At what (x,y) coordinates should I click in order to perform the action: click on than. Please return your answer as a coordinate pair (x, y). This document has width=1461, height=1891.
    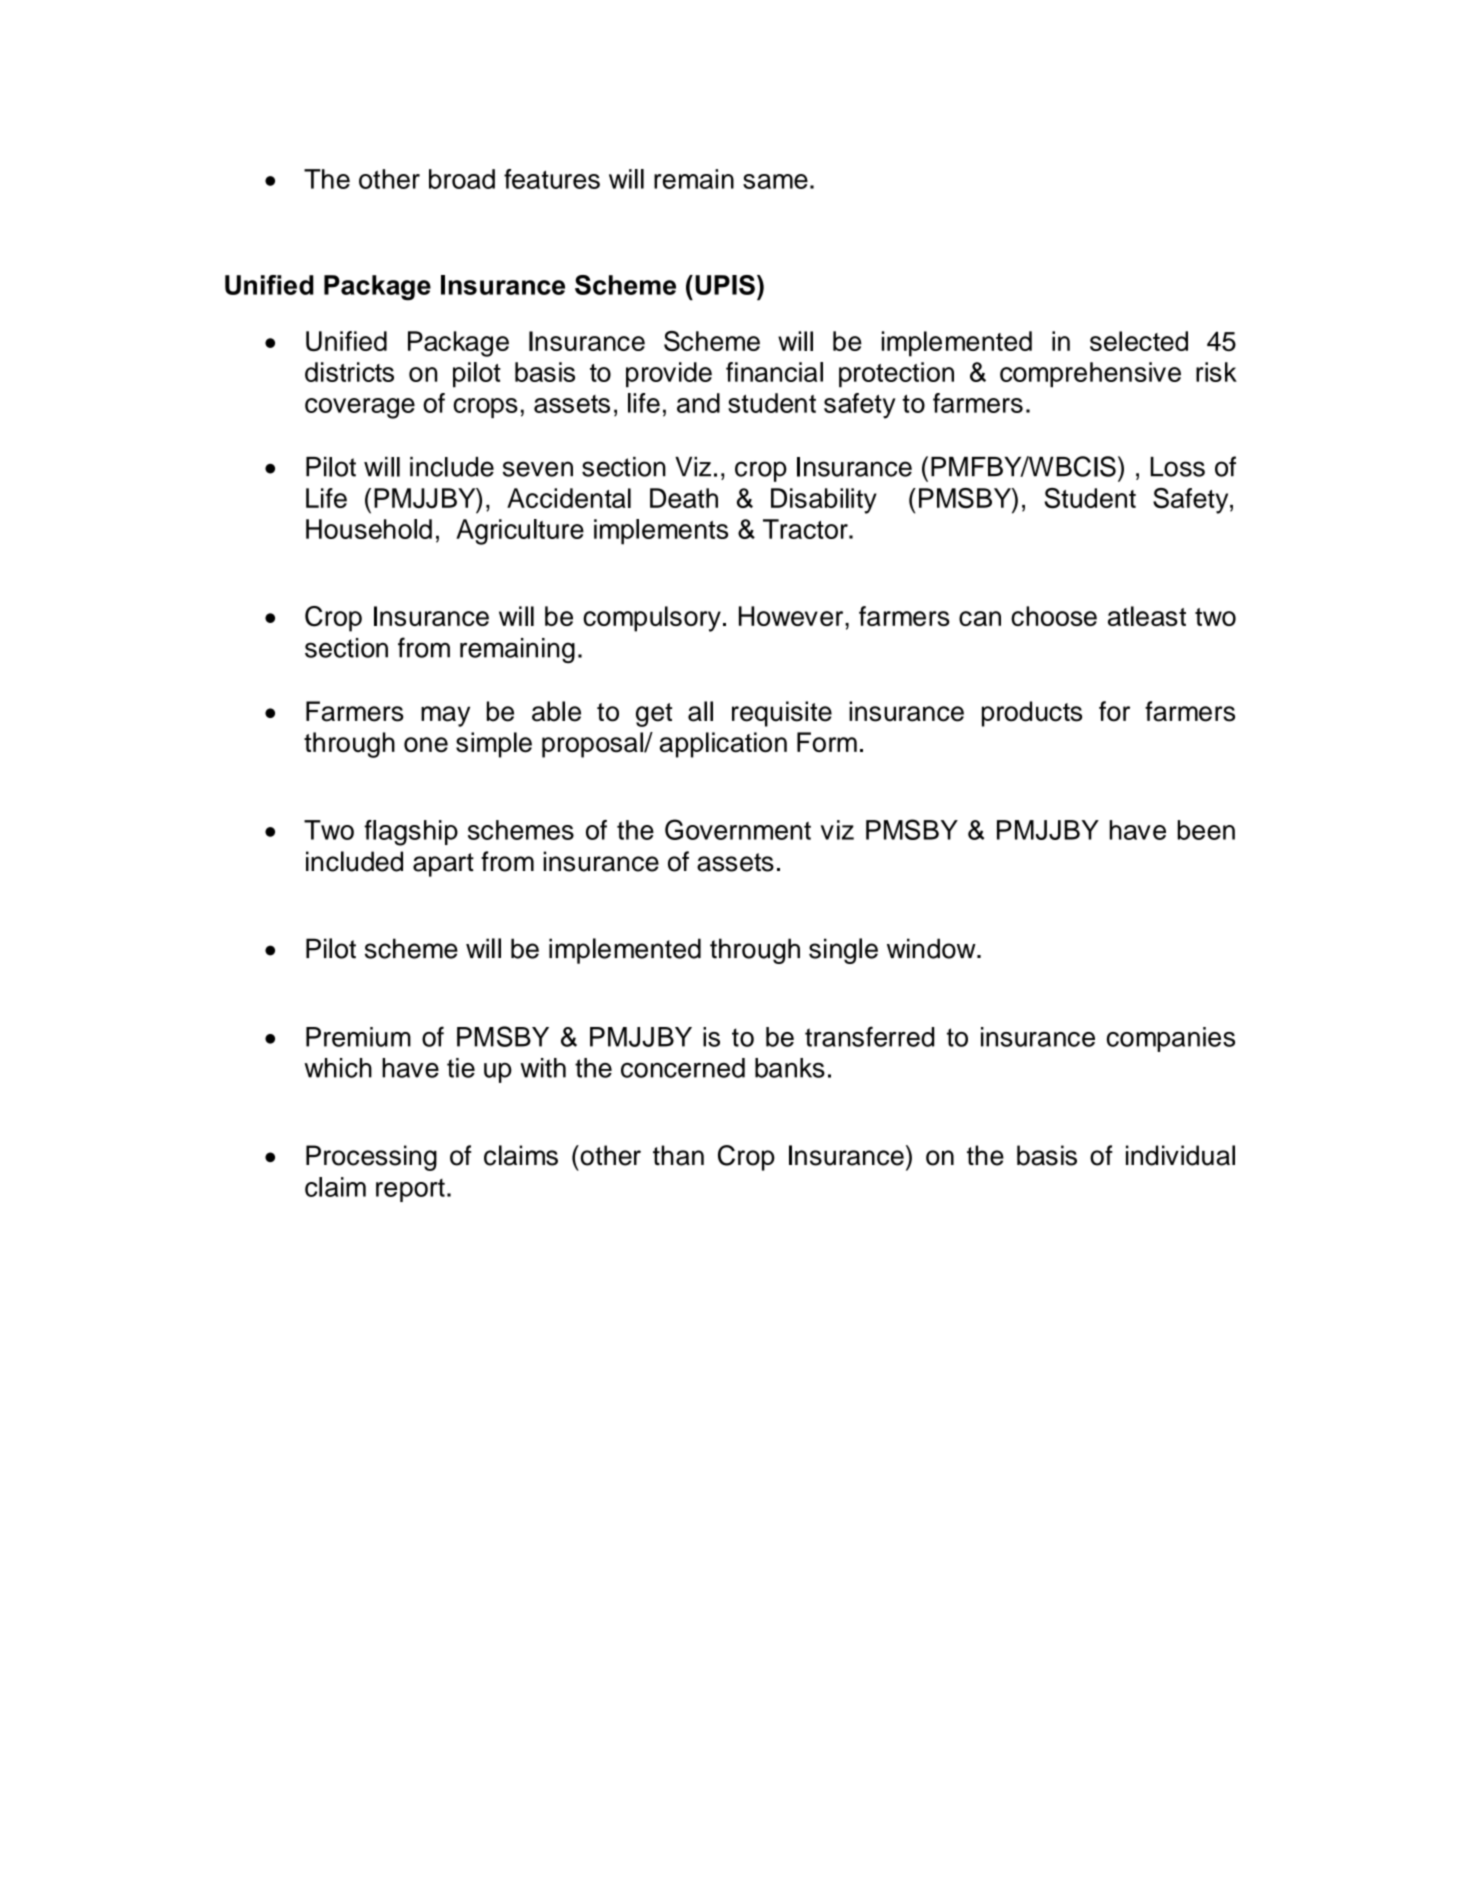
    Looking at the image, I should click on (678, 1155).
